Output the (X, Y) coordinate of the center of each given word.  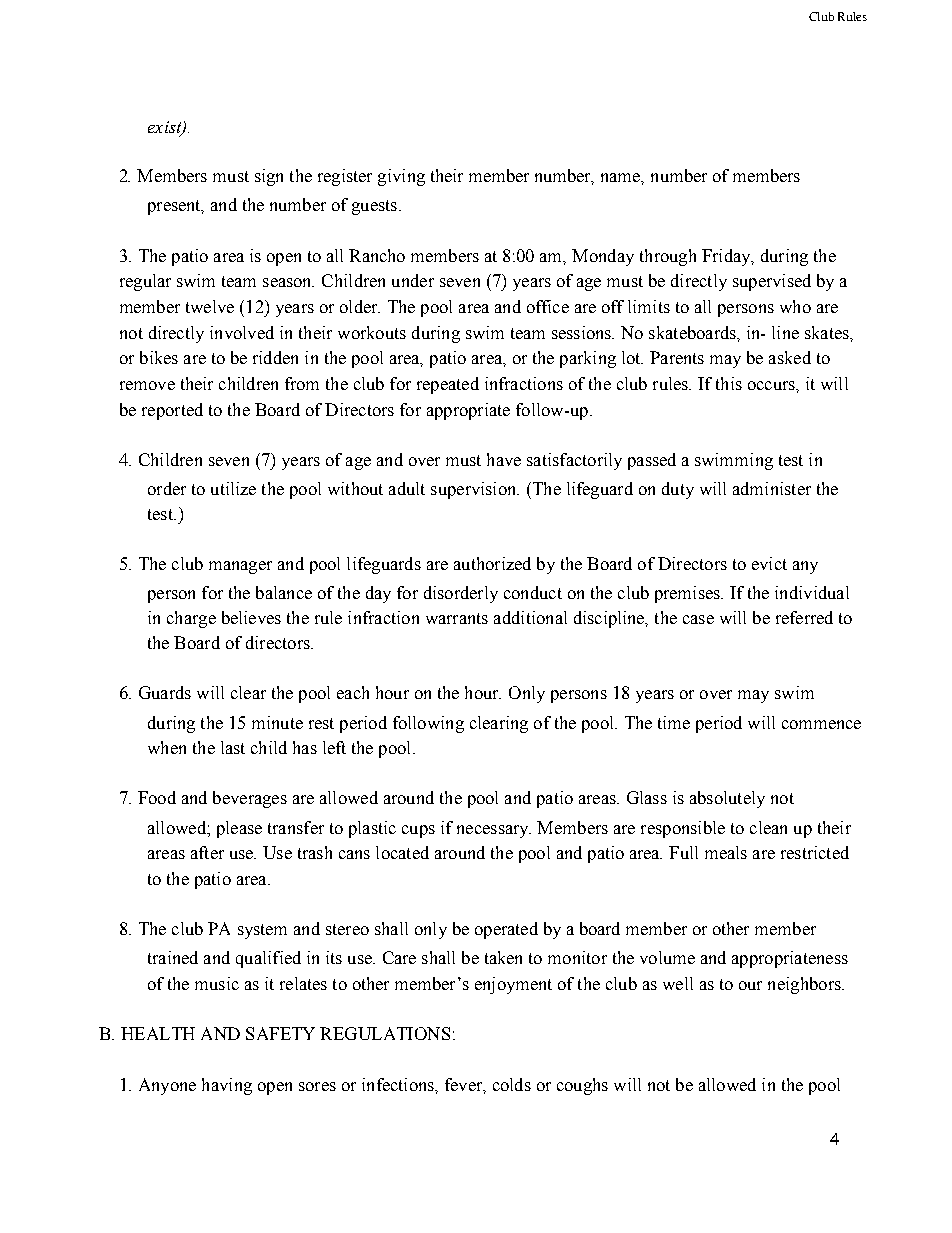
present (175, 207)
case (698, 619)
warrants (457, 618)
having (227, 1086)
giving (401, 177)
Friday (727, 257)
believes (251, 617)
